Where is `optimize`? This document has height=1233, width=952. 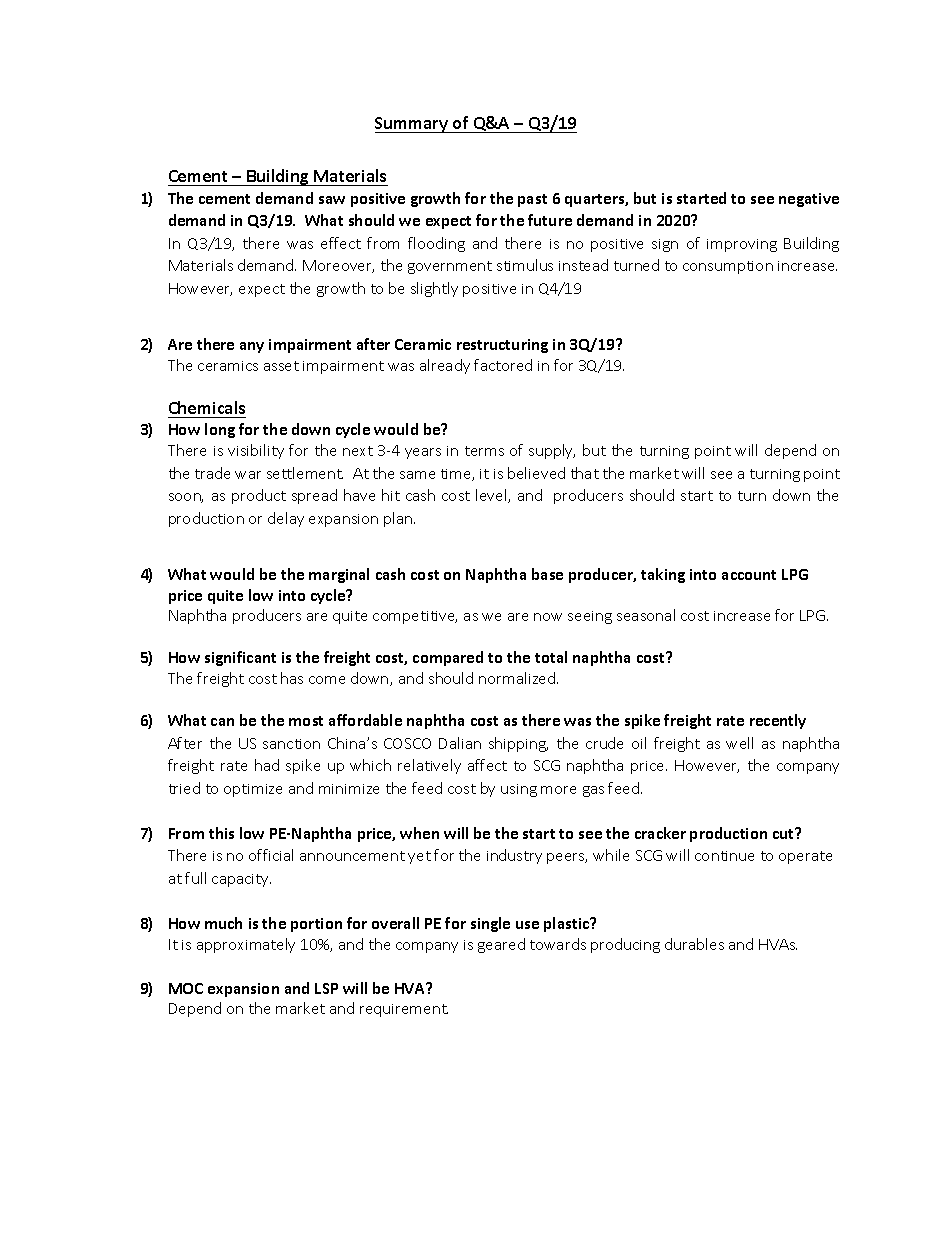 optimize is located at coordinates (253, 790).
